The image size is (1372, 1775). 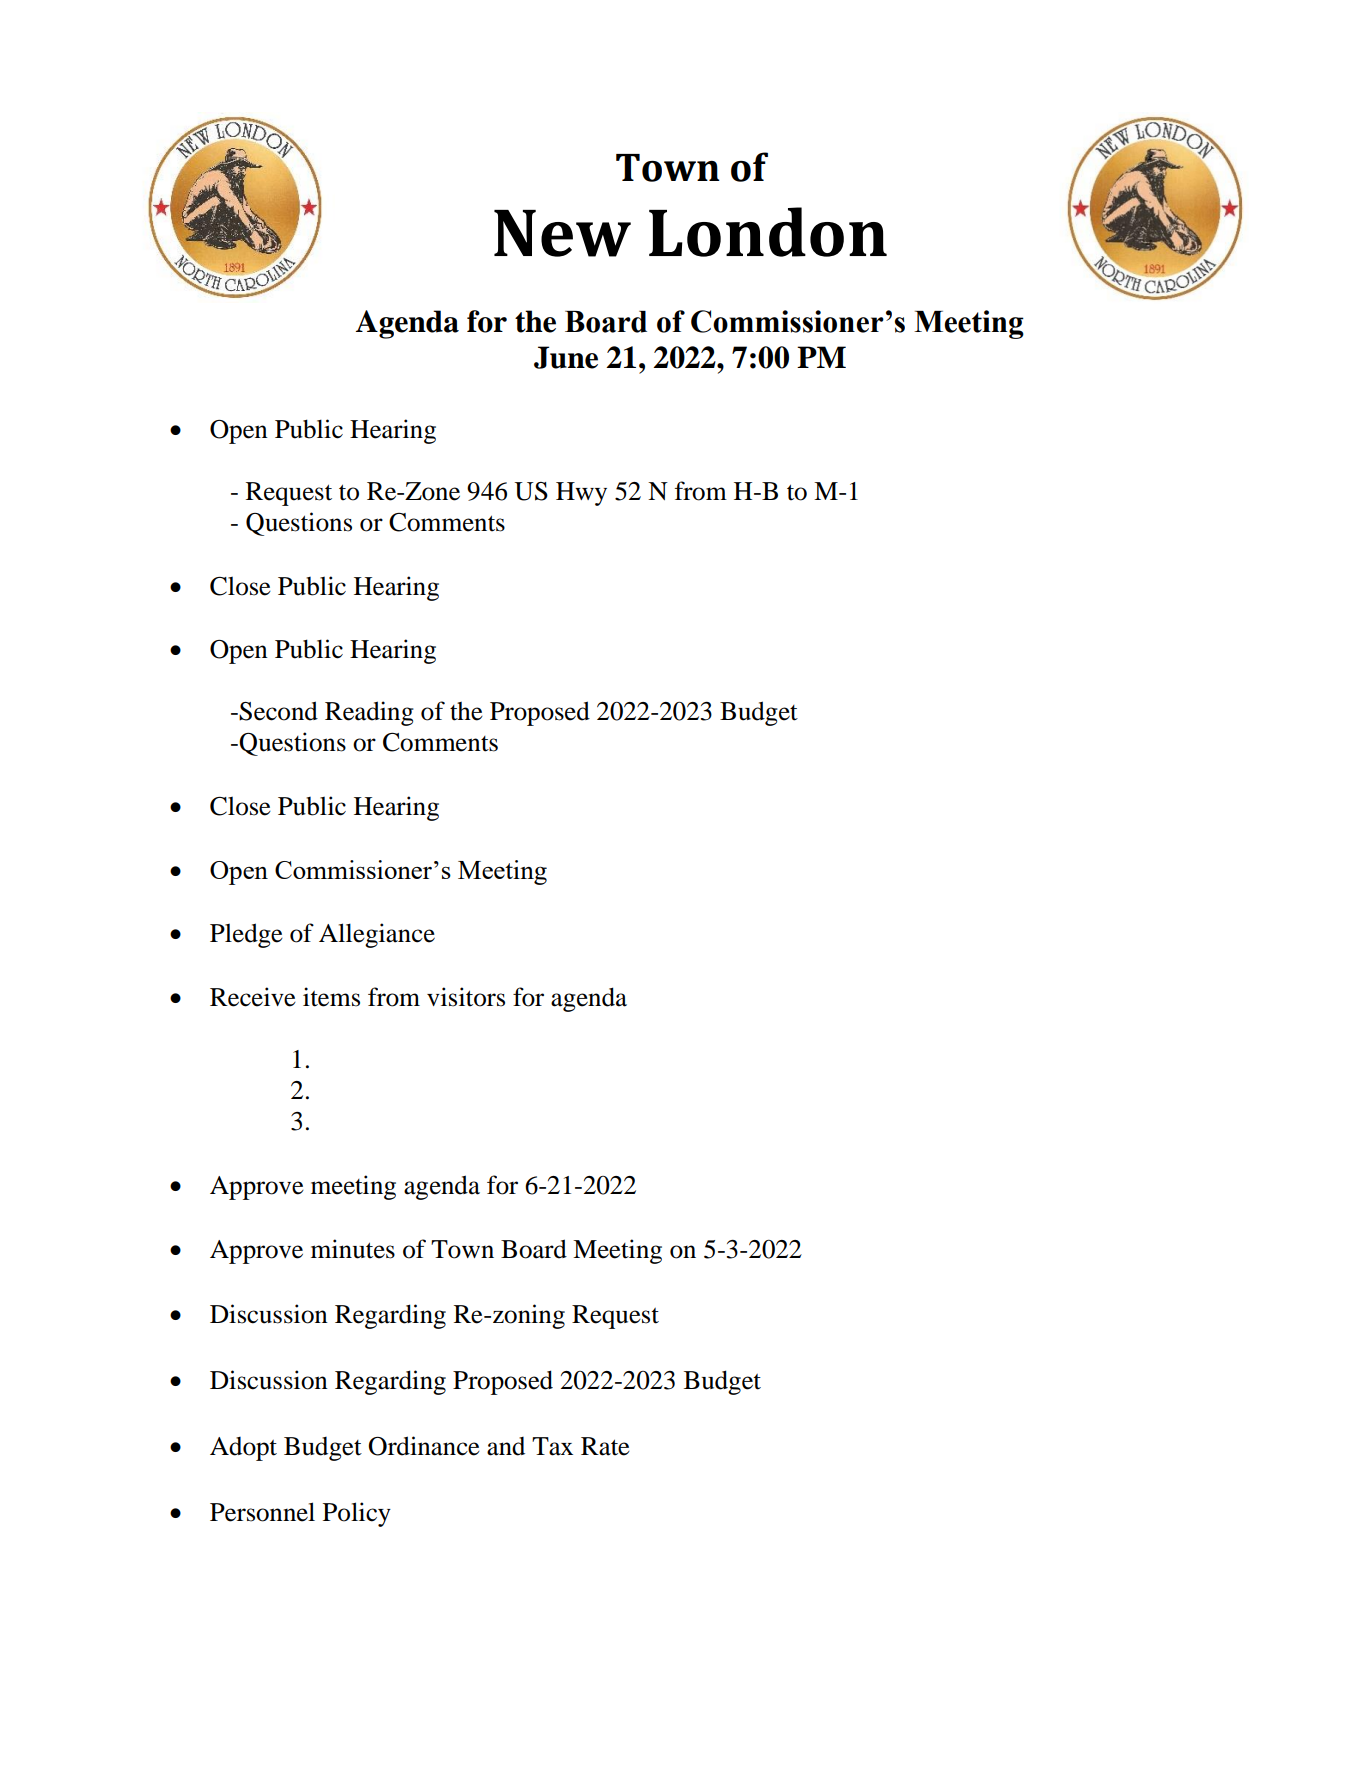 What do you see at coordinates (581, 494) in the page?
I see `Hwy` at bounding box center [581, 494].
